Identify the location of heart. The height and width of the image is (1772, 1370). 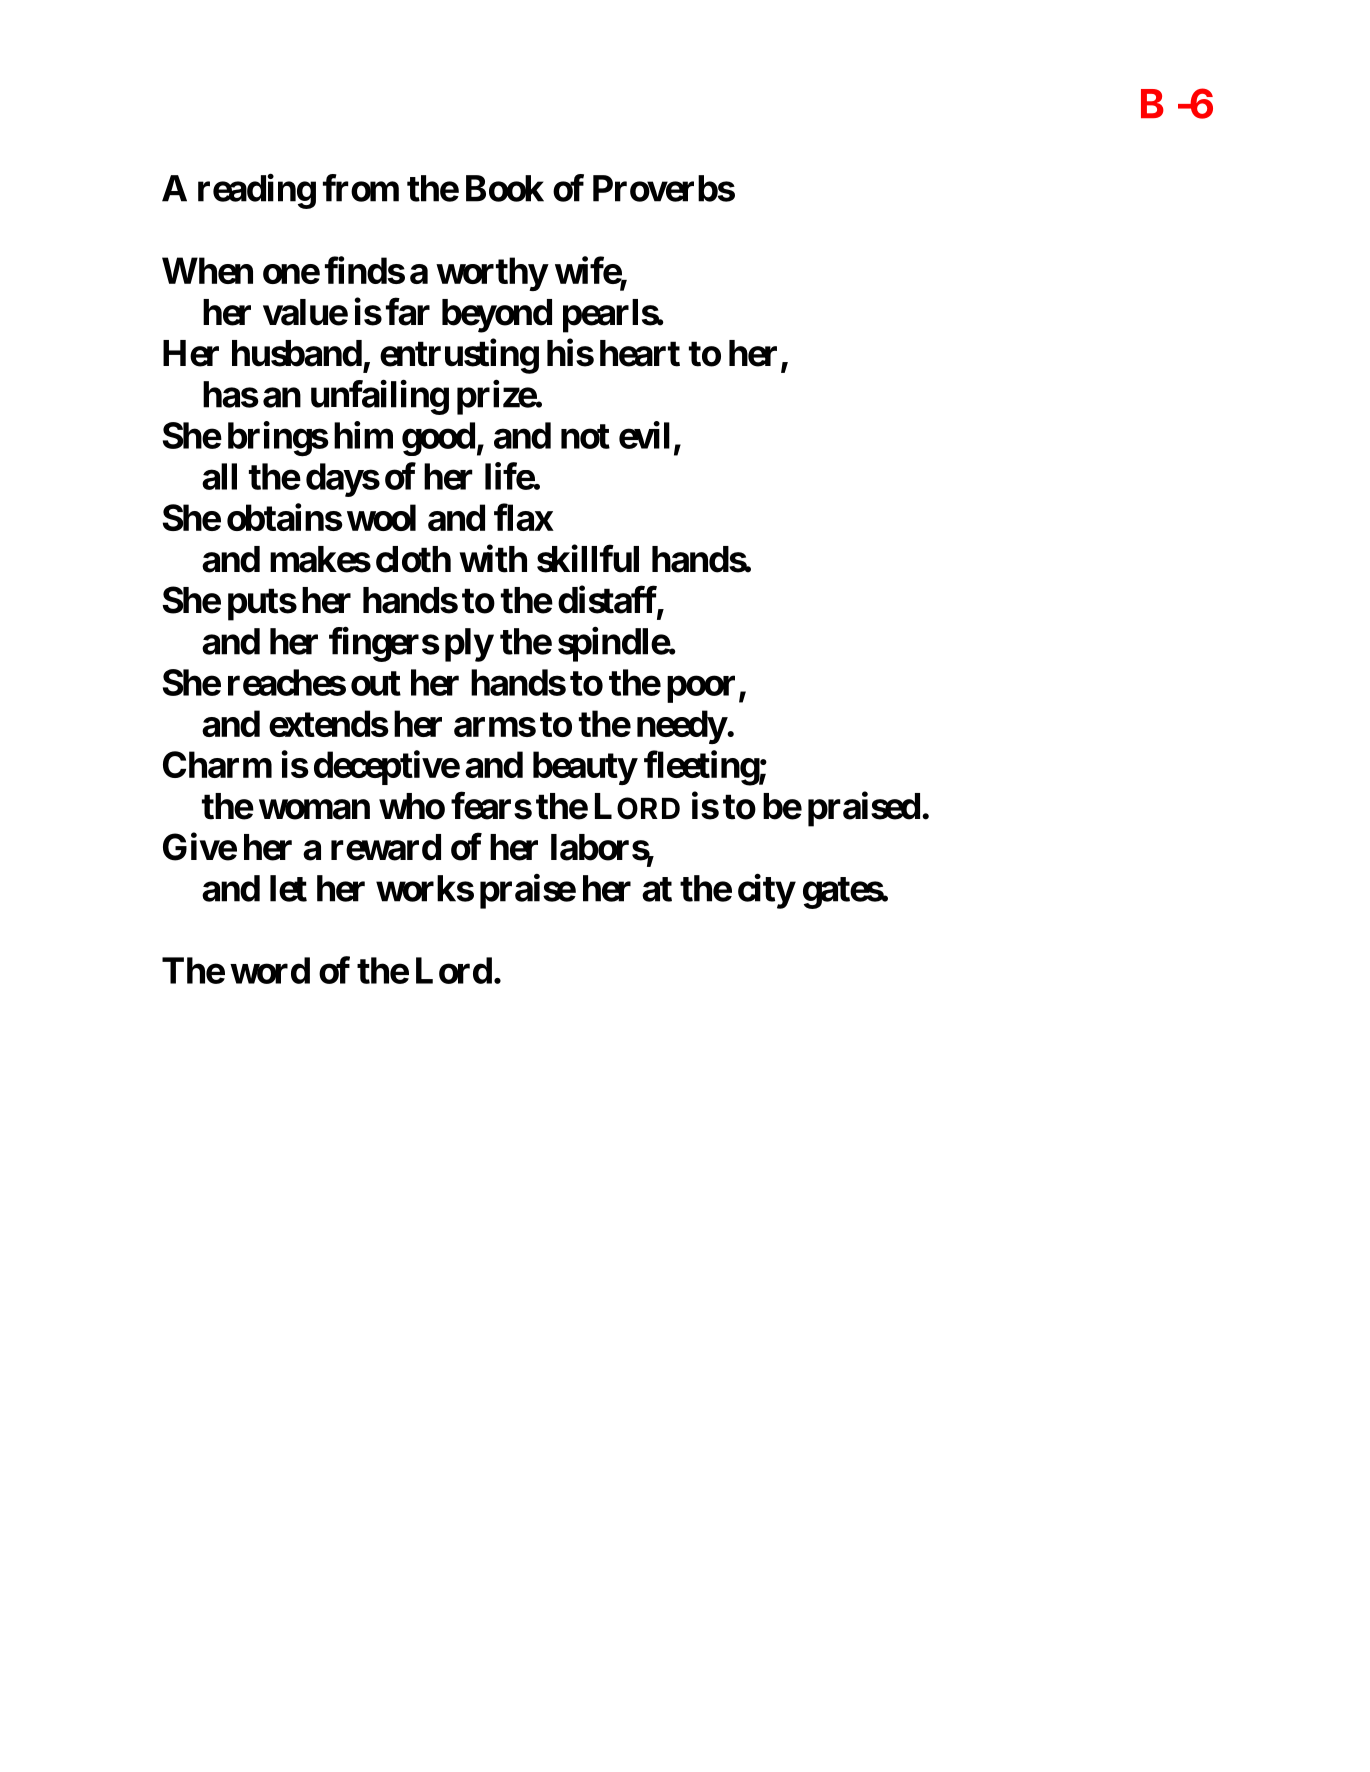
(640, 353).
